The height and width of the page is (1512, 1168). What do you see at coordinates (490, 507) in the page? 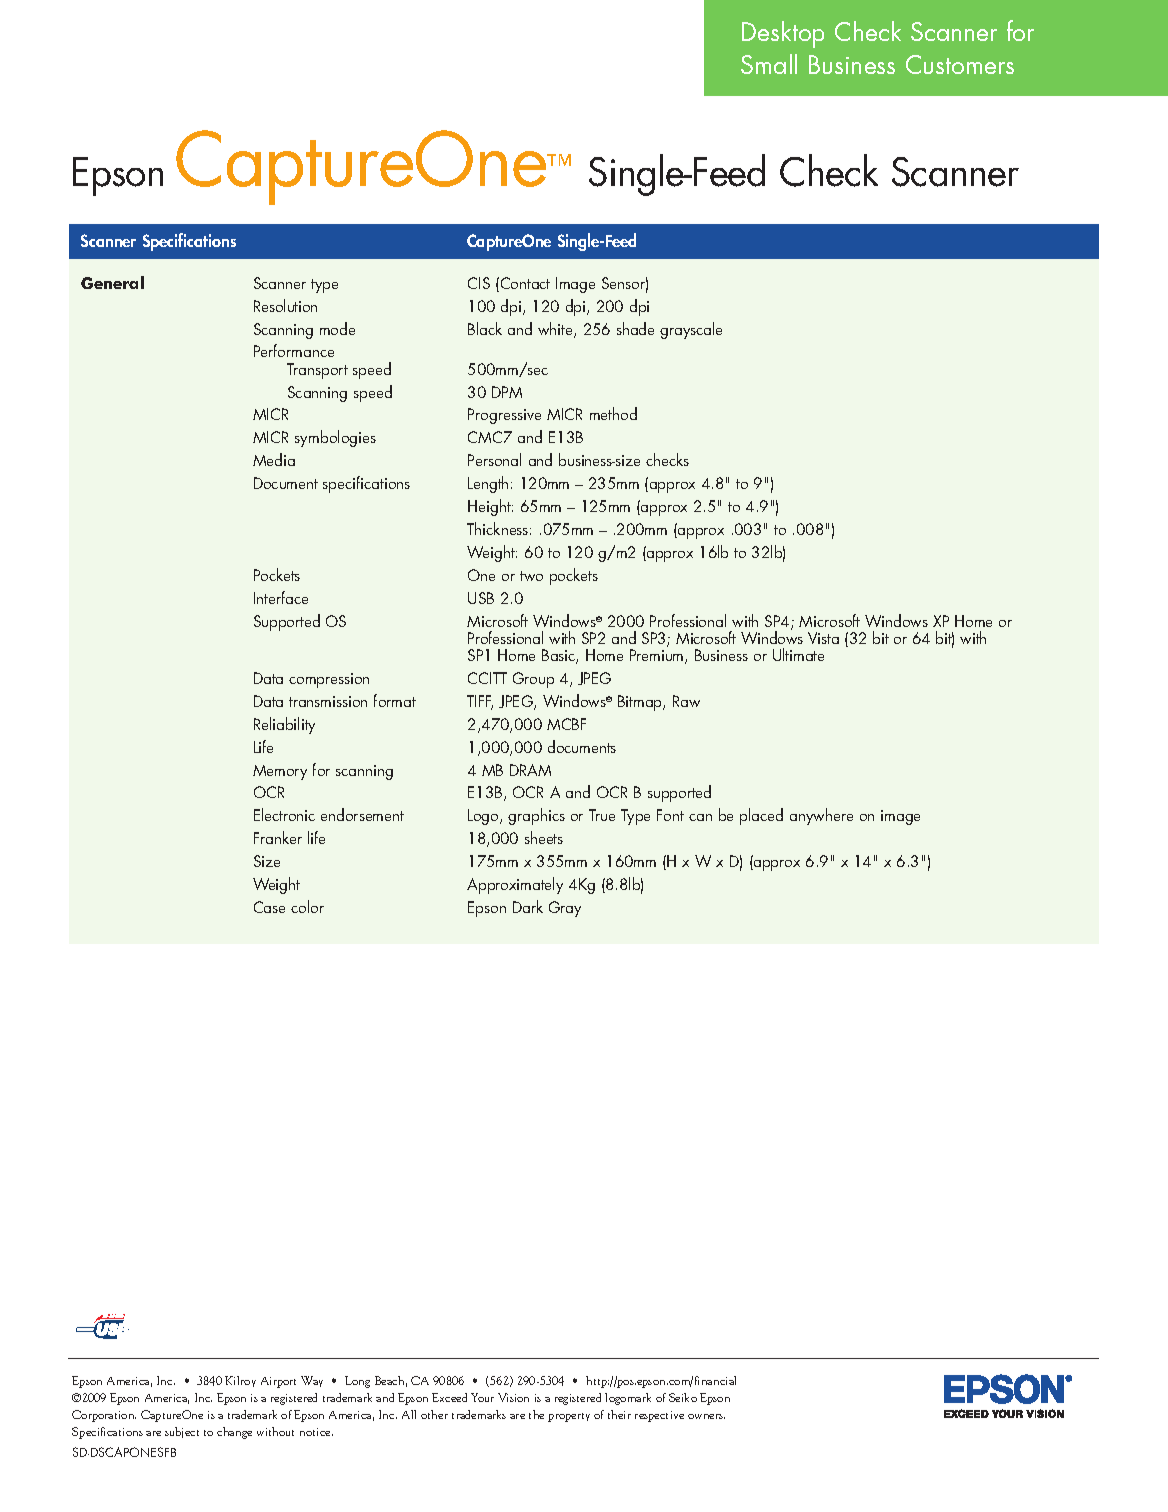
I see `Height` at bounding box center [490, 507].
